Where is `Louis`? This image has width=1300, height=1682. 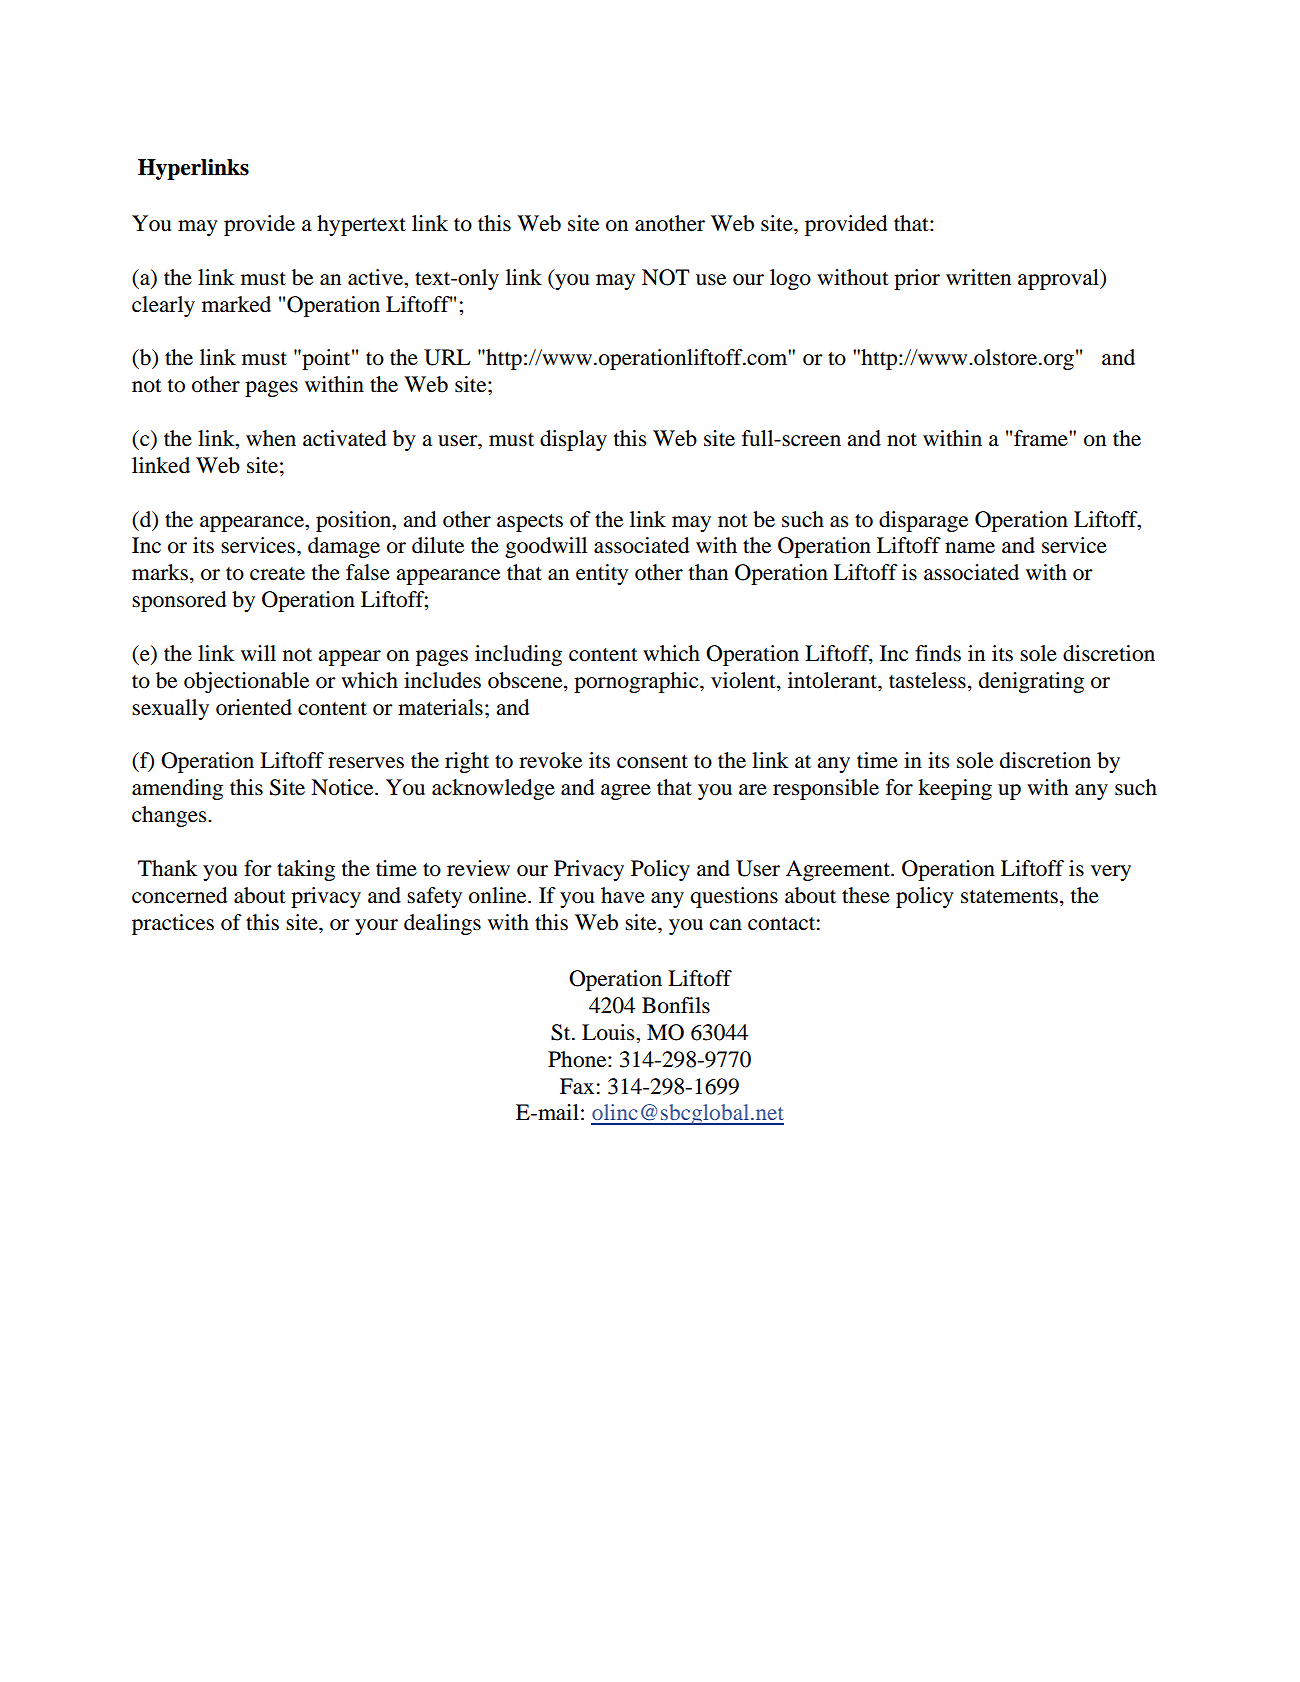 Louis is located at coordinates (609, 1032).
